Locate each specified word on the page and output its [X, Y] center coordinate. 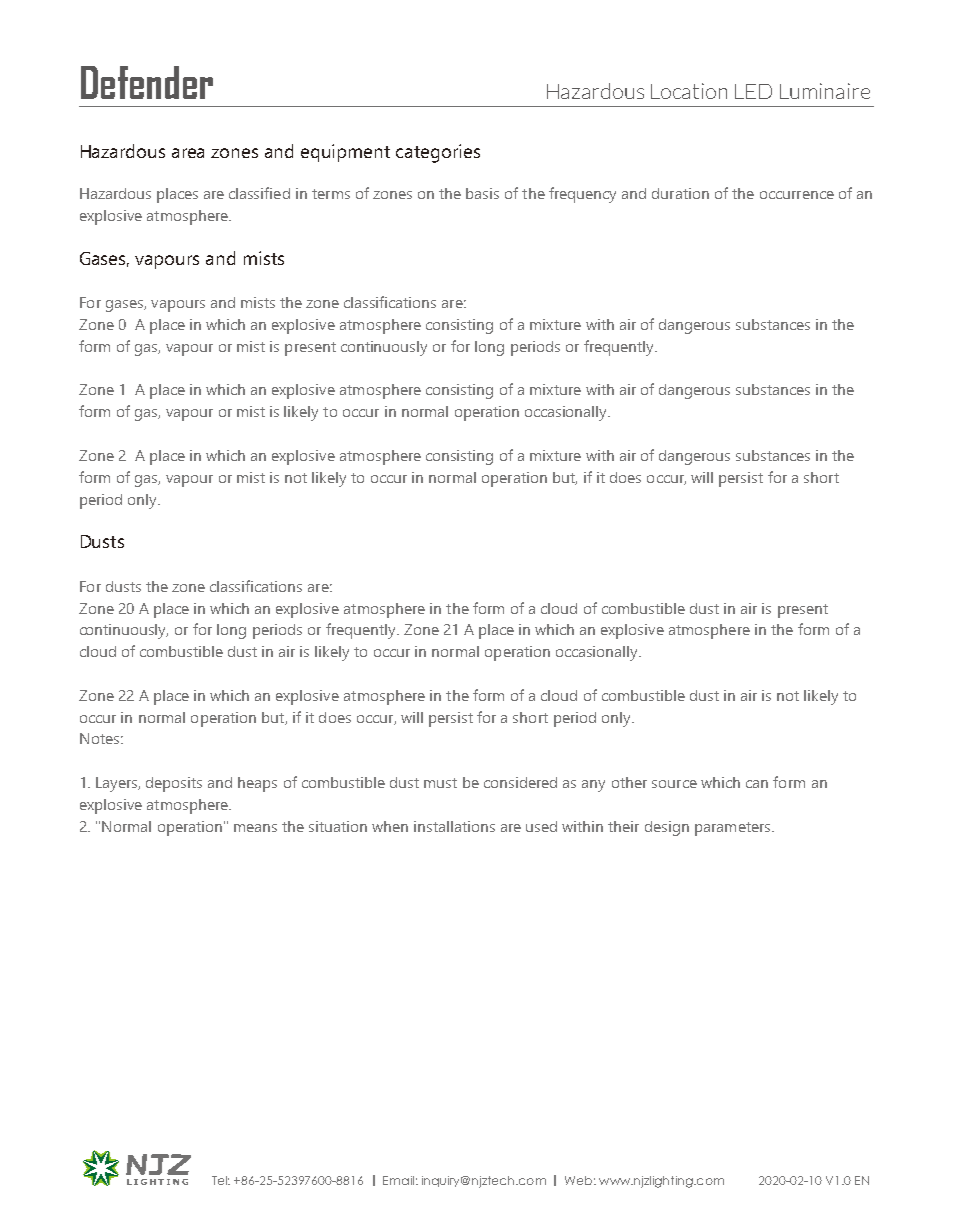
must [440, 783]
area [188, 153]
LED [753, 91]
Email [398, 1180]
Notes [99, 738]
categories [438, 153]
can [757, 784]
